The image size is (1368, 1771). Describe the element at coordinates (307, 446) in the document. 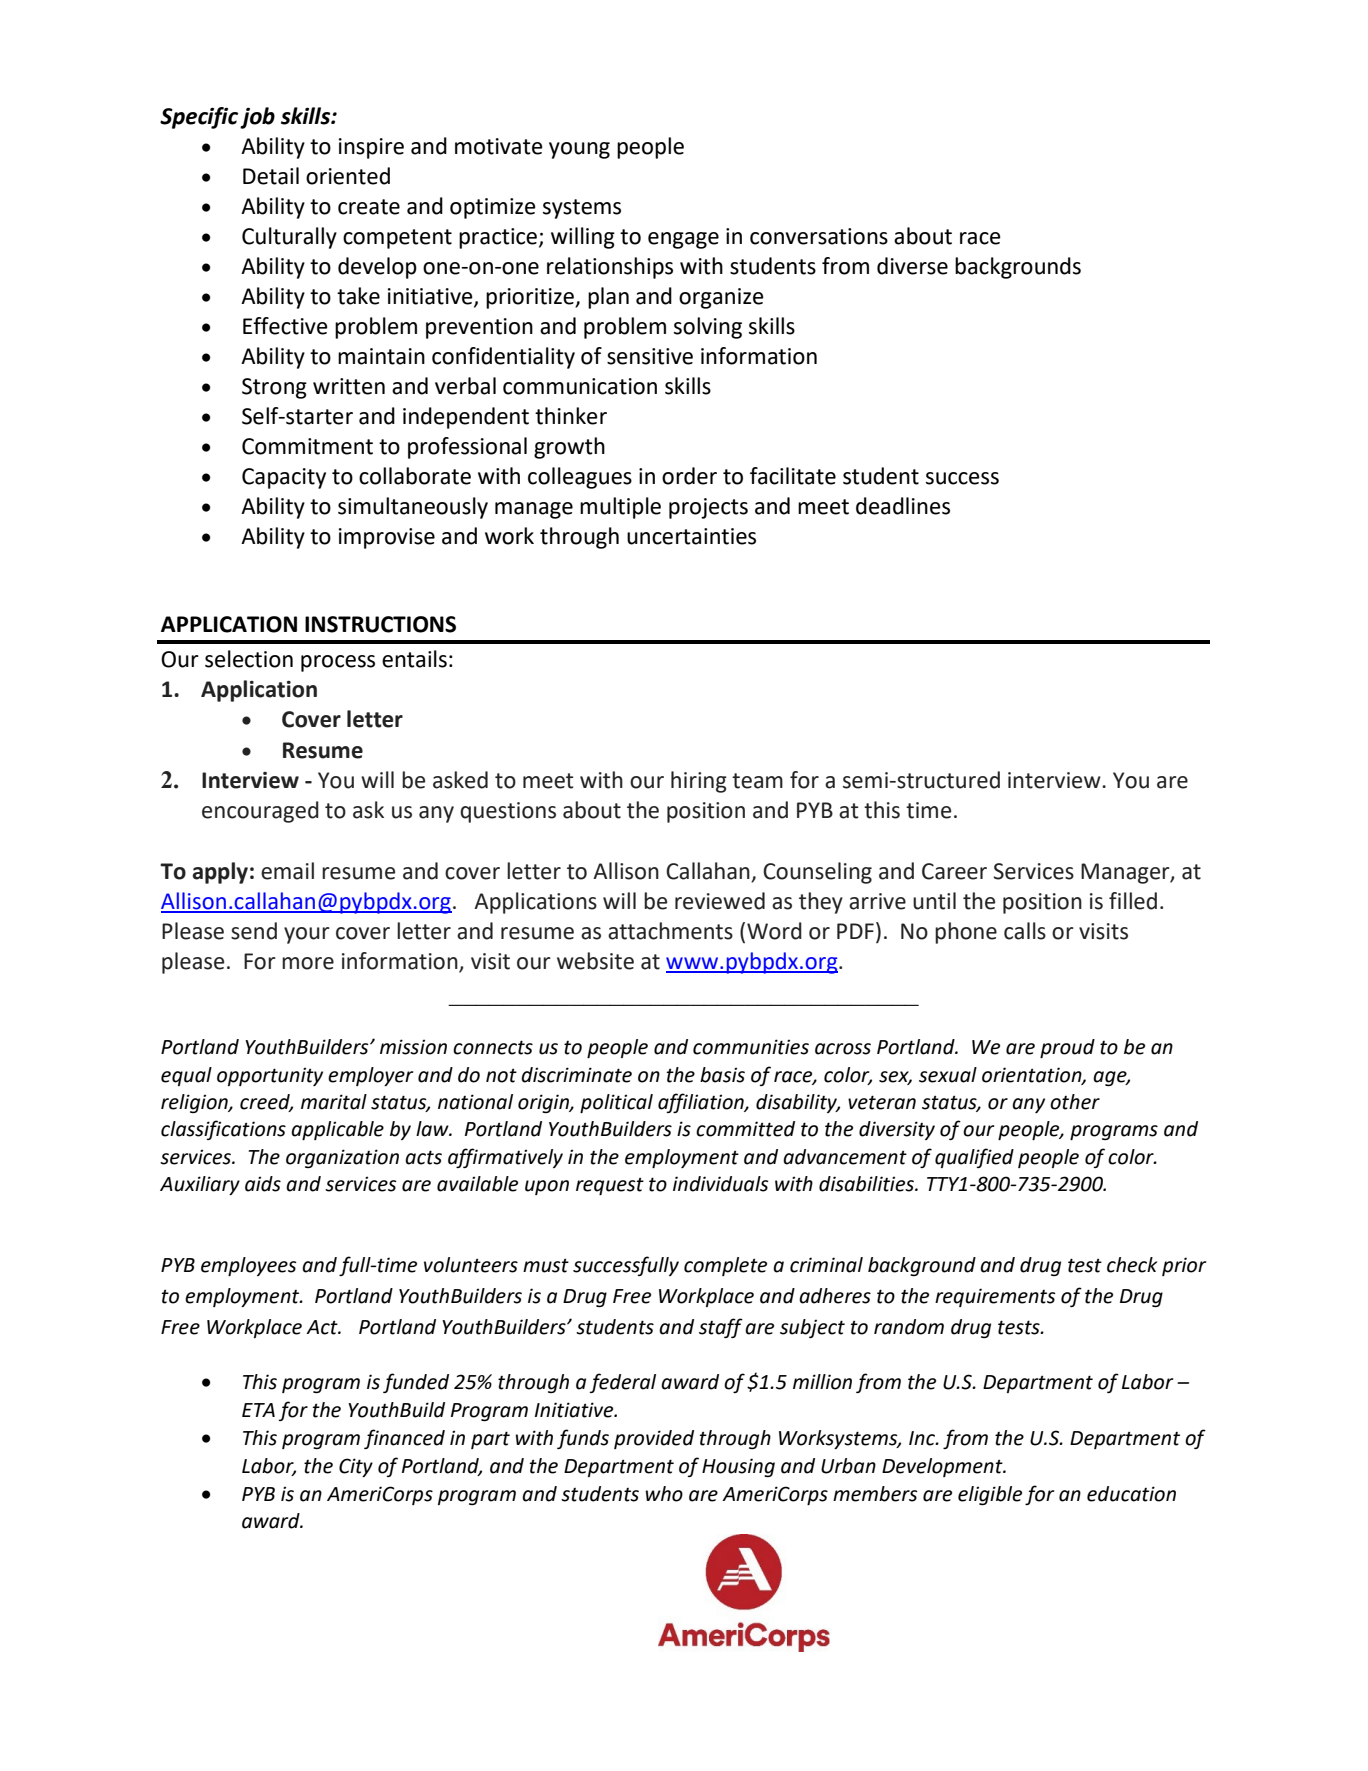

I see `Commitment` at that location.
